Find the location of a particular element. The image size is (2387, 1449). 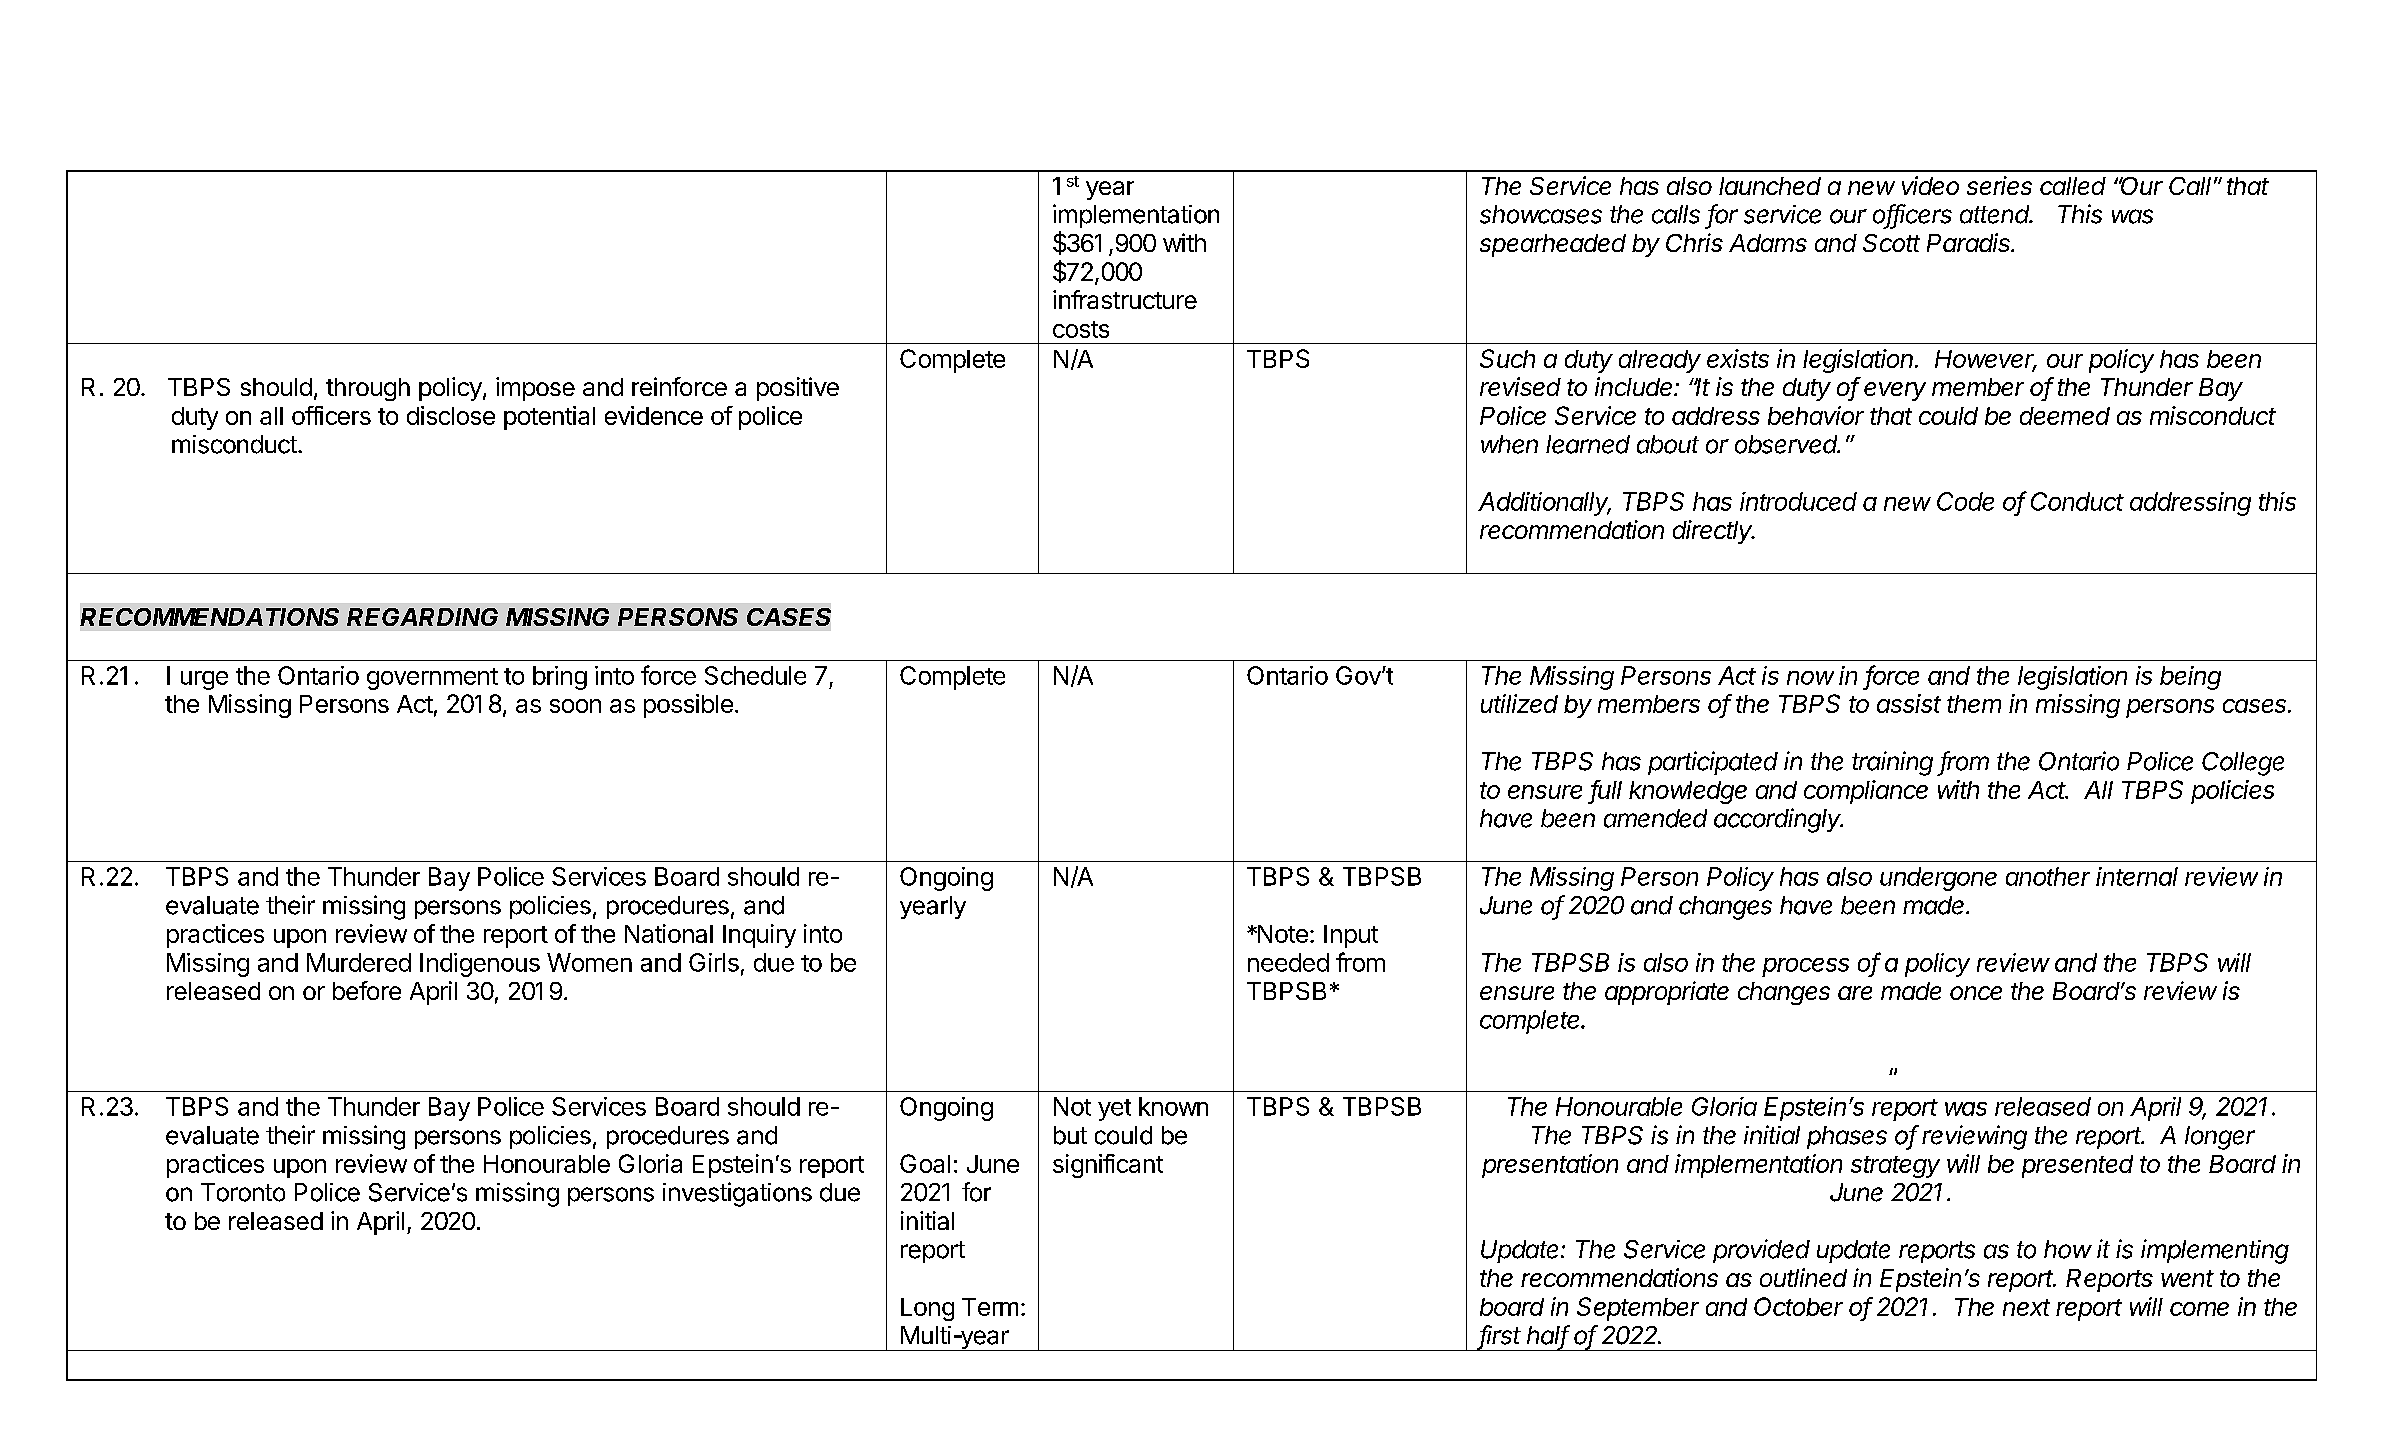

Term is located at coordinates (990, 1307).
